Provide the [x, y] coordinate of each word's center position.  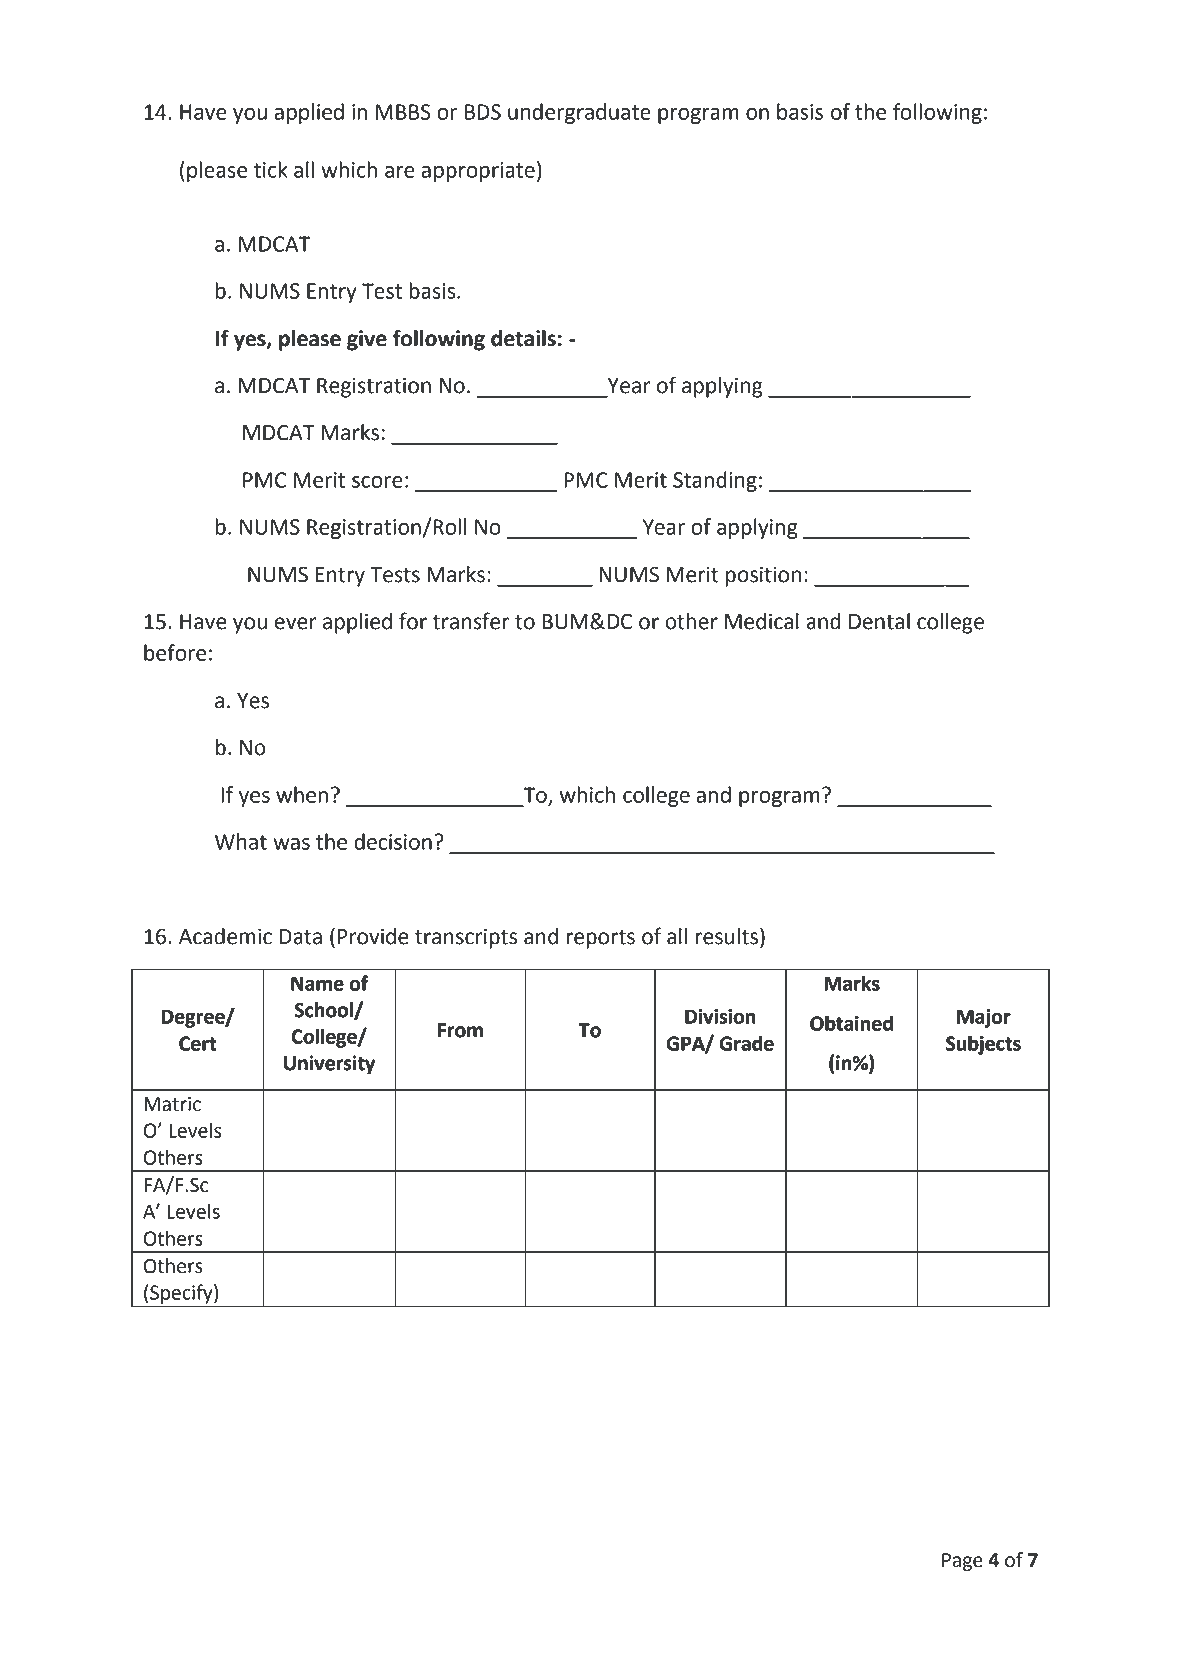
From [460, 1030]
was [291, 844]
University [329, 1064]
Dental [879, 621]
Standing [715, 481]
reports [600, 939]
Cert [197, 1043]
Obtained [851, 1023]
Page [962, 1562]
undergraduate [579, 113]
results [727, 936]
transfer [471, 621]
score [377, 482]
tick [270, 169]
